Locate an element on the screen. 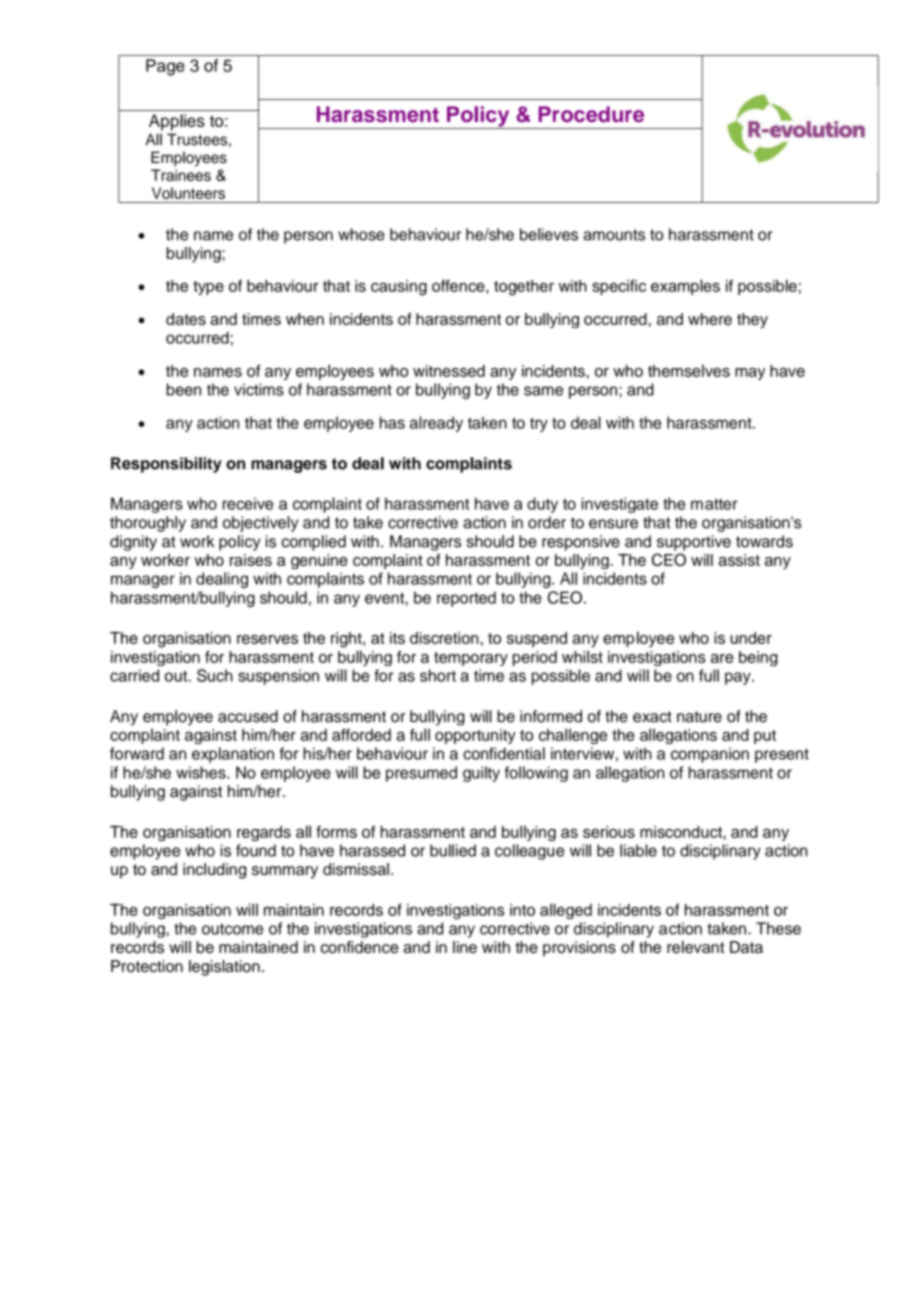  Page is located at coordinates (165, 67).
